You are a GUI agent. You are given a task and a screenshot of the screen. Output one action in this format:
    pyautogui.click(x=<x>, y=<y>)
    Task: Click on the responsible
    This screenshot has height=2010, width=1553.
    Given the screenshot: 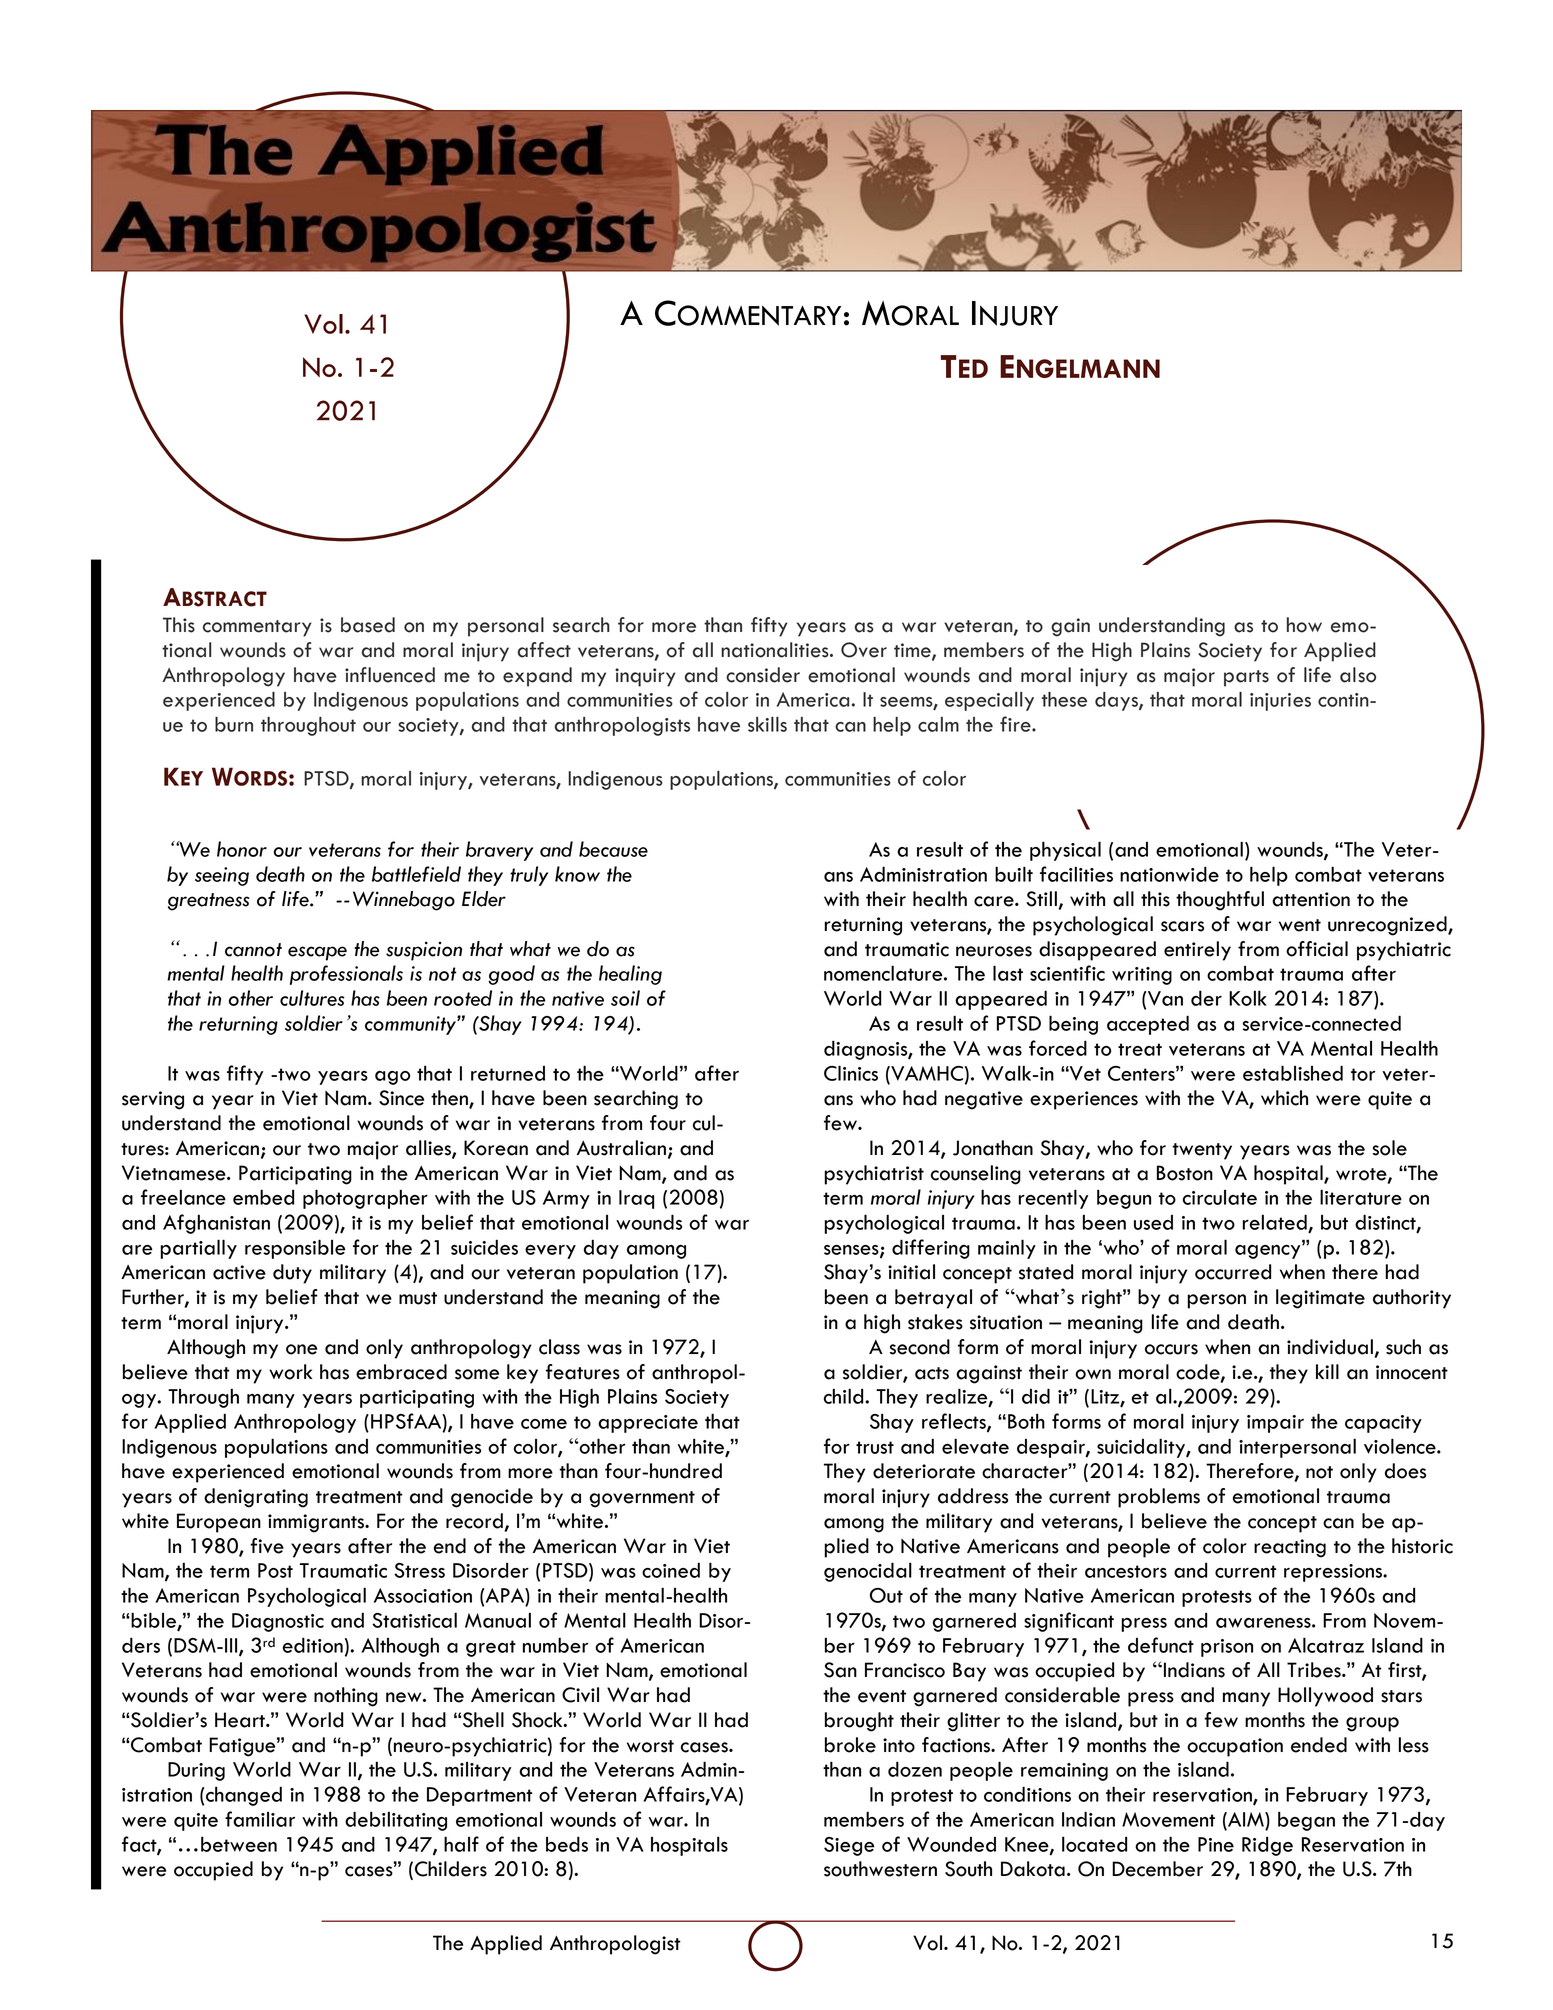 What is the action you would take?
    pyautogui.click(x=295, y=1249)
